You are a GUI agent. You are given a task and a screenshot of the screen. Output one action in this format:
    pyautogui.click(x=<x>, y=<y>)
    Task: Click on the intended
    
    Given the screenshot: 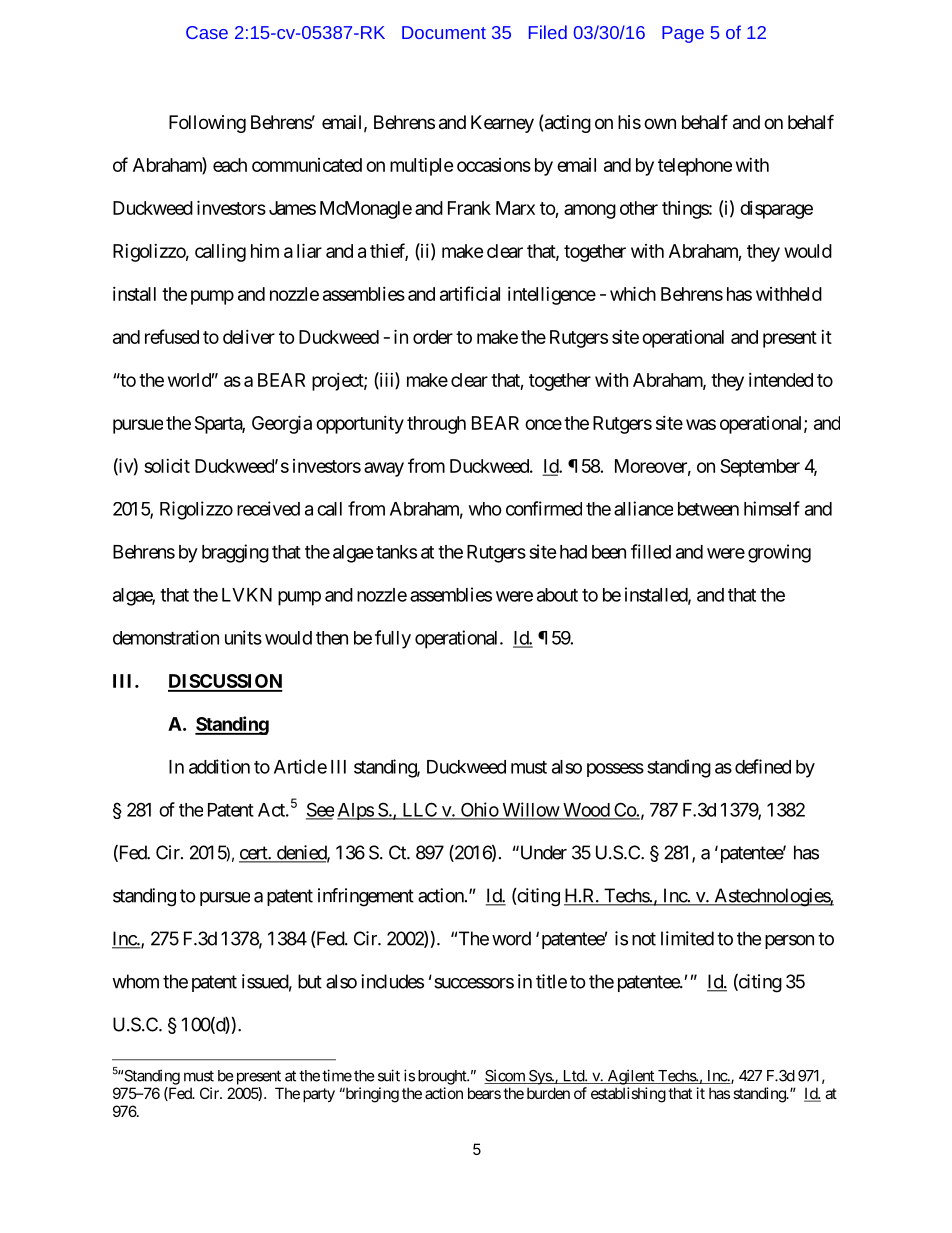 What is the action you would take?
    pyautogui.click(x=781, y=380)
